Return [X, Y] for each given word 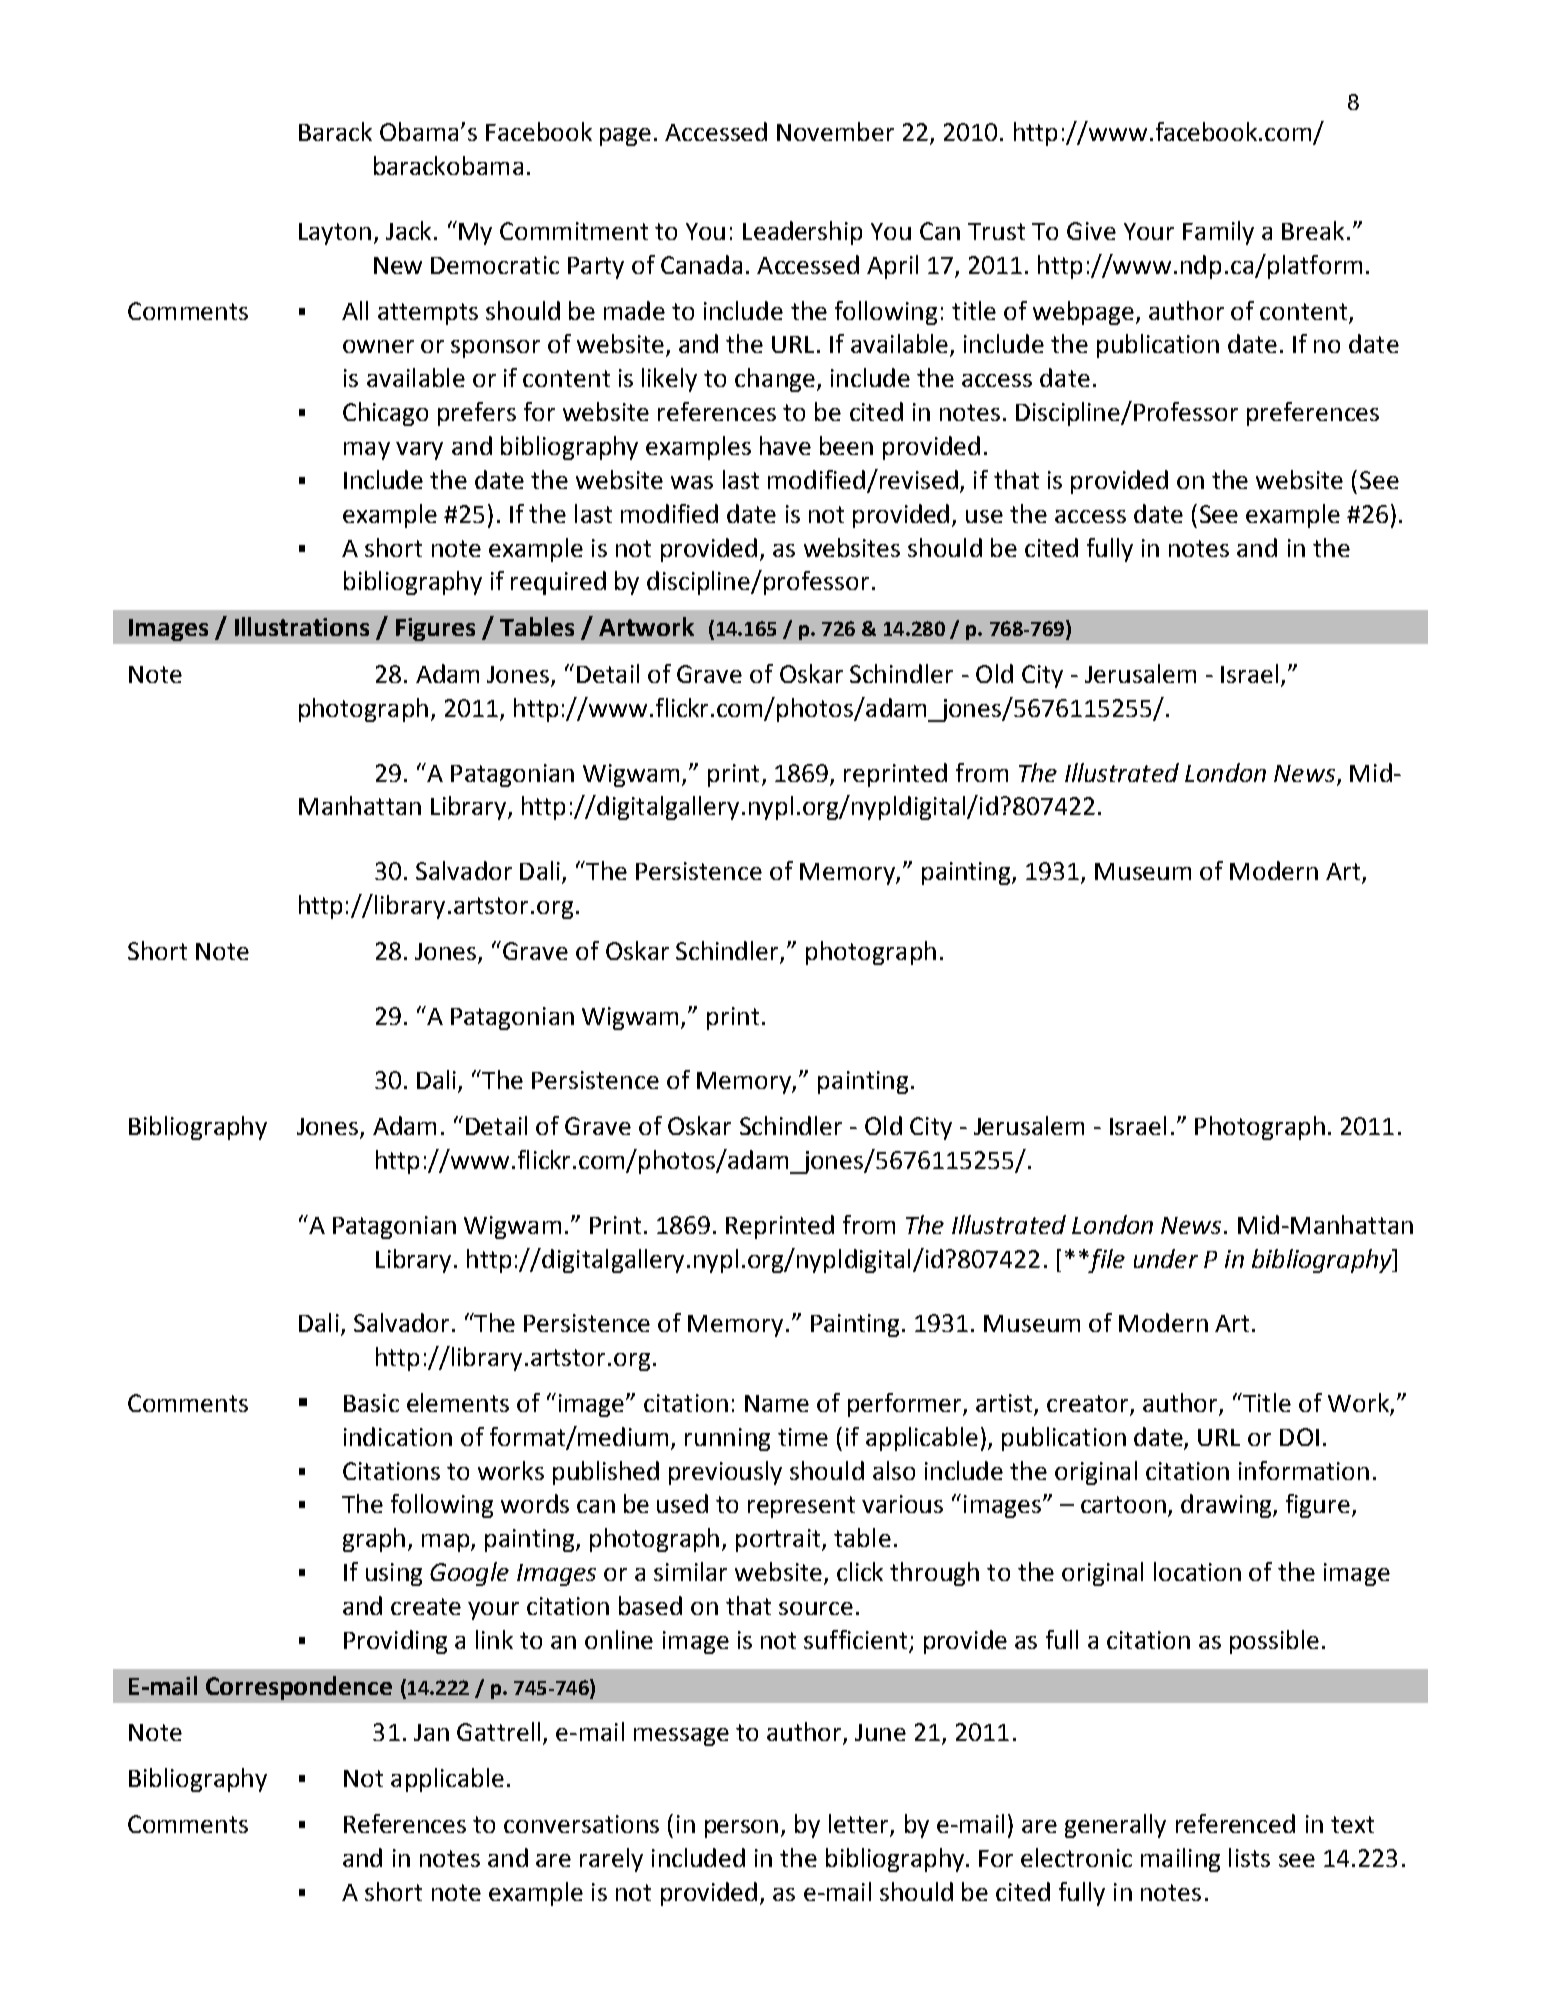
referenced [1235, 1823]
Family [1218, 233]
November [835, 131]
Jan [431, 1732]
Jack [408, 230]
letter [860, 1825]
